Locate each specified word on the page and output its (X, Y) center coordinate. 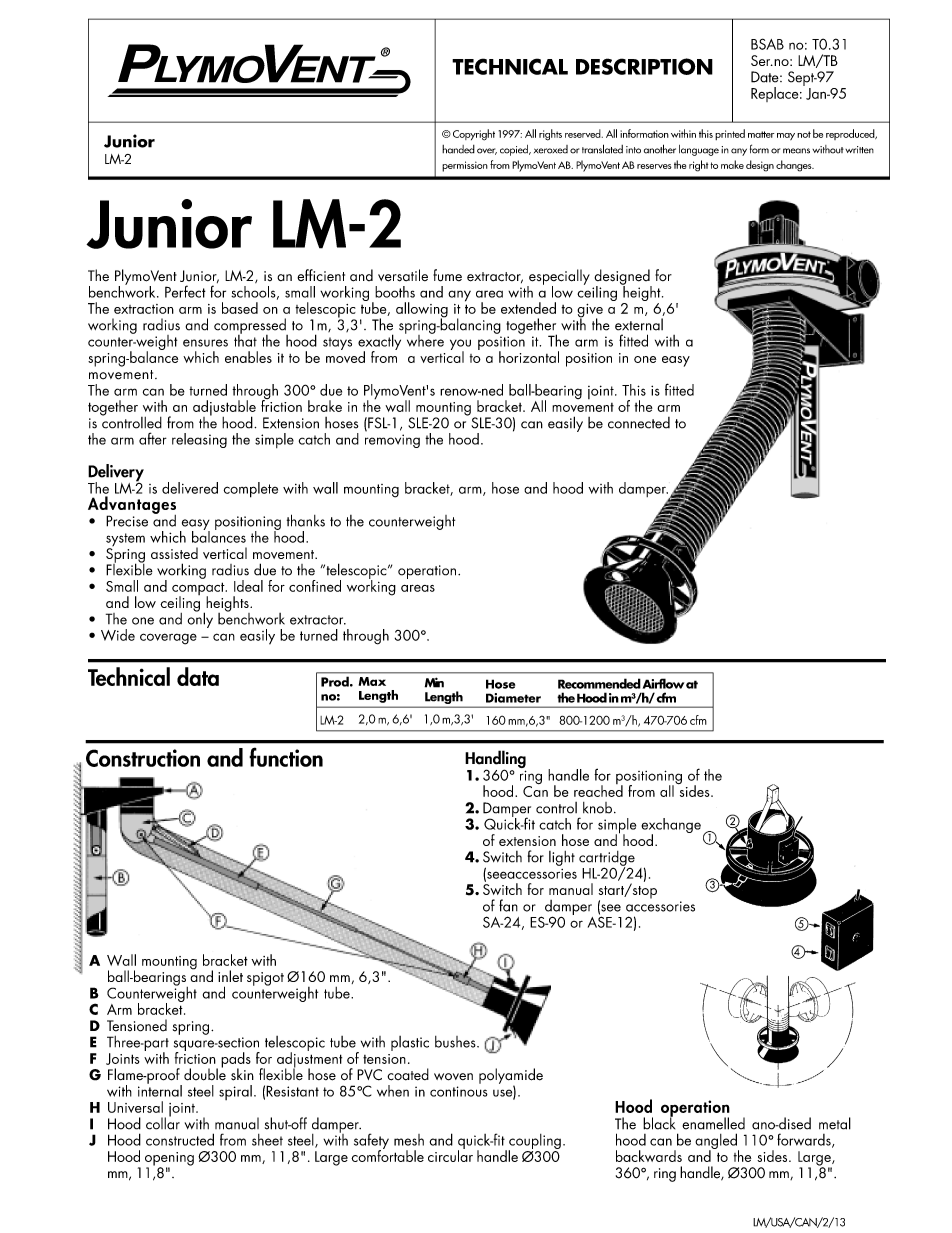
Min (434, 682)
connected (639, 423)
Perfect (185, 291)
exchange (671, 827)
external (639, 324)
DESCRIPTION (644, 66)
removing (392, 441)
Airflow (663, 683)
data (198, 676)
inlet (230, 976)
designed (623, 278)
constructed (180, 1139)
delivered (190, 488)
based (240, 308)
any (459, 296)
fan (508, 905)
